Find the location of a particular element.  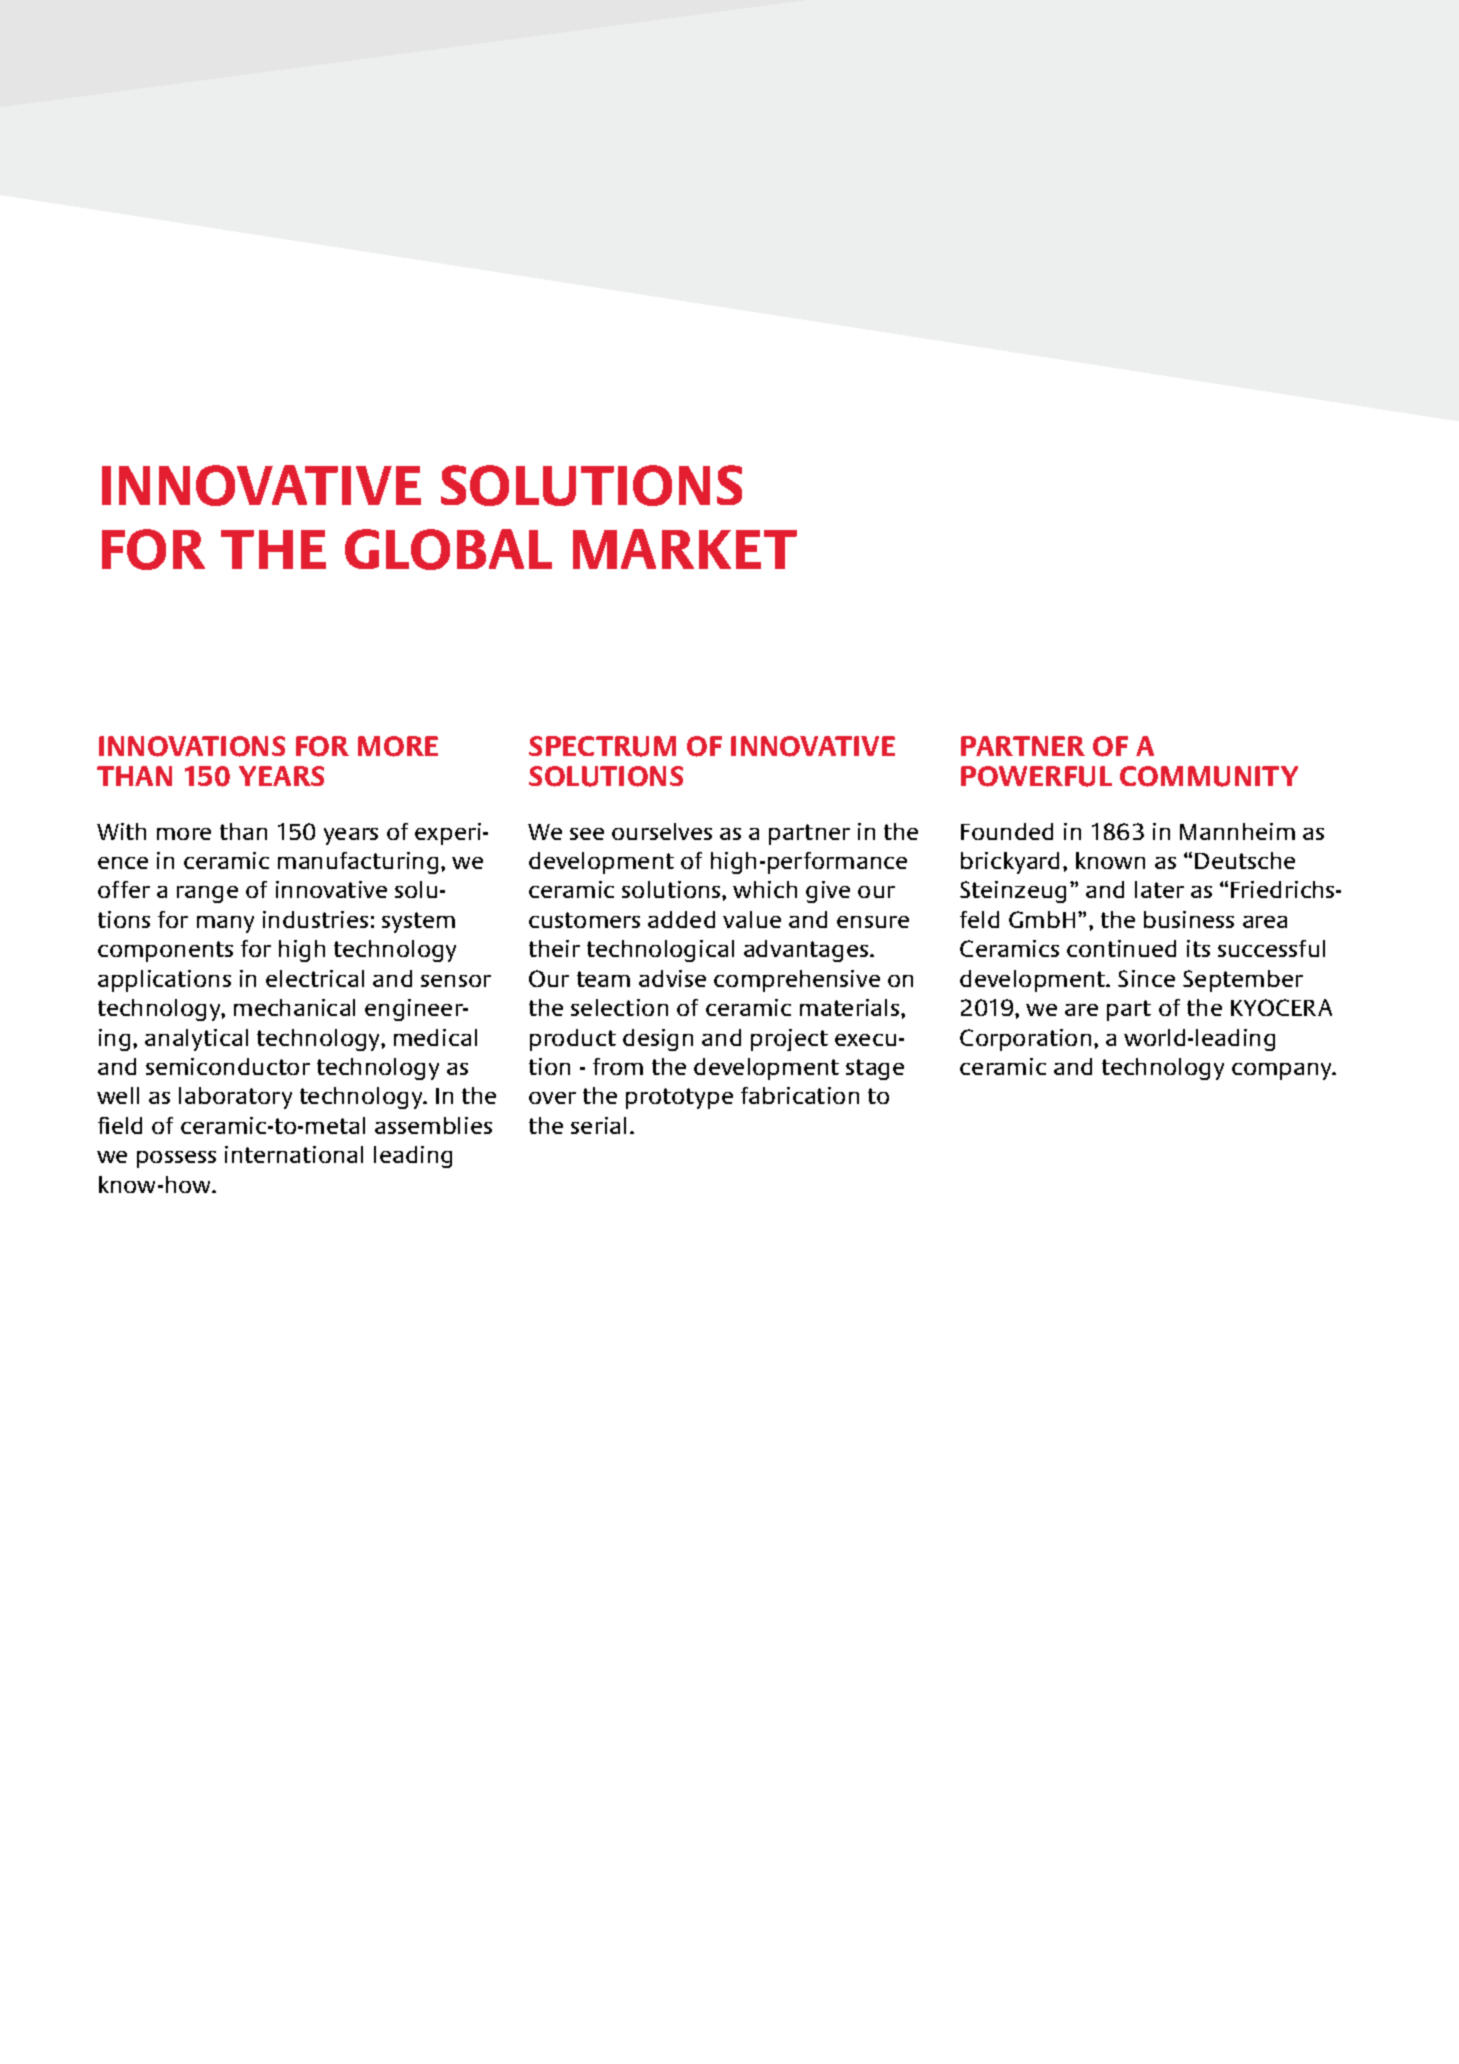

Deutsche is located at coordinates (1245, 860).
